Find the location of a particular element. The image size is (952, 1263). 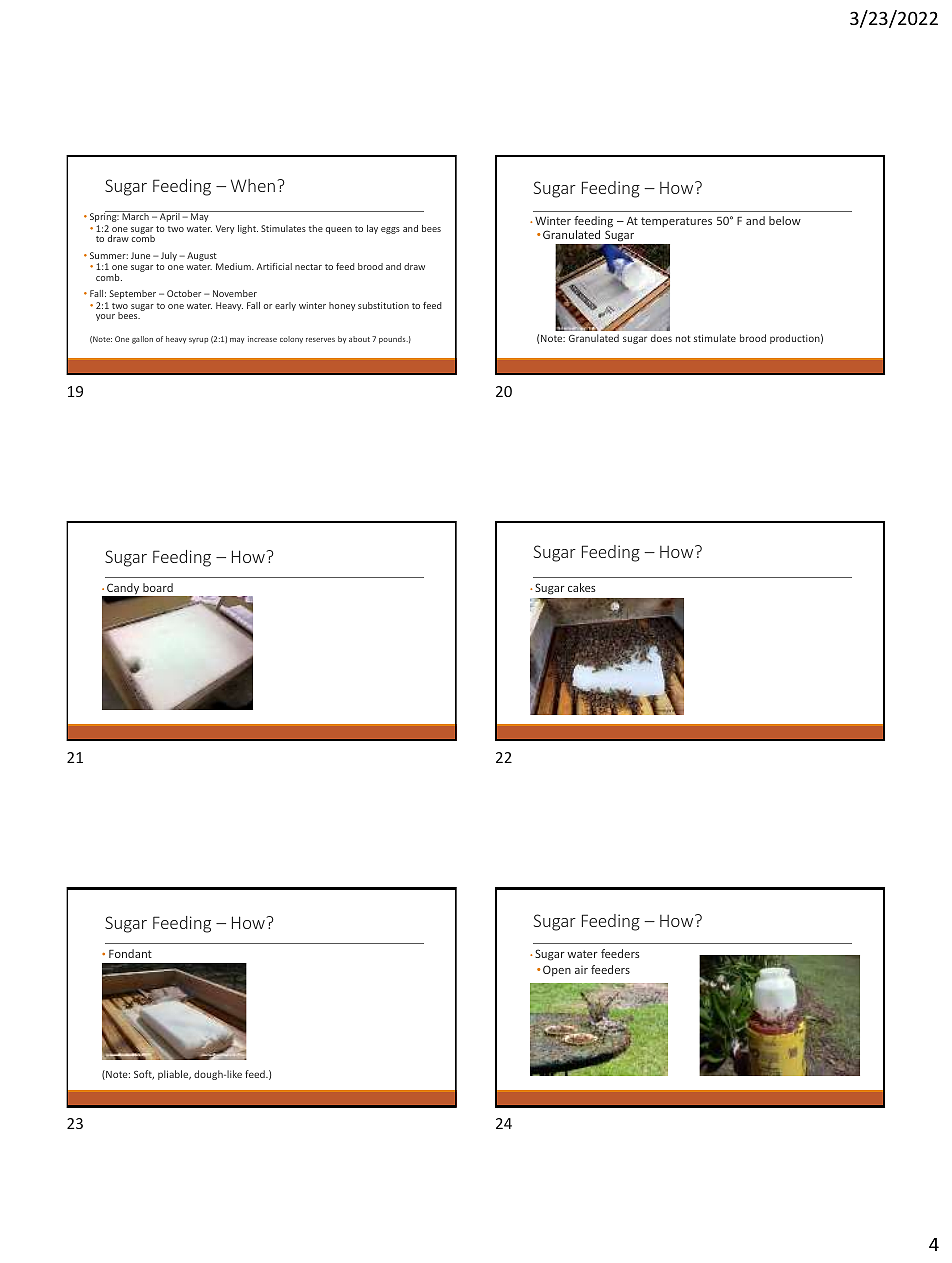

air is located at coordinates (581, 970).
